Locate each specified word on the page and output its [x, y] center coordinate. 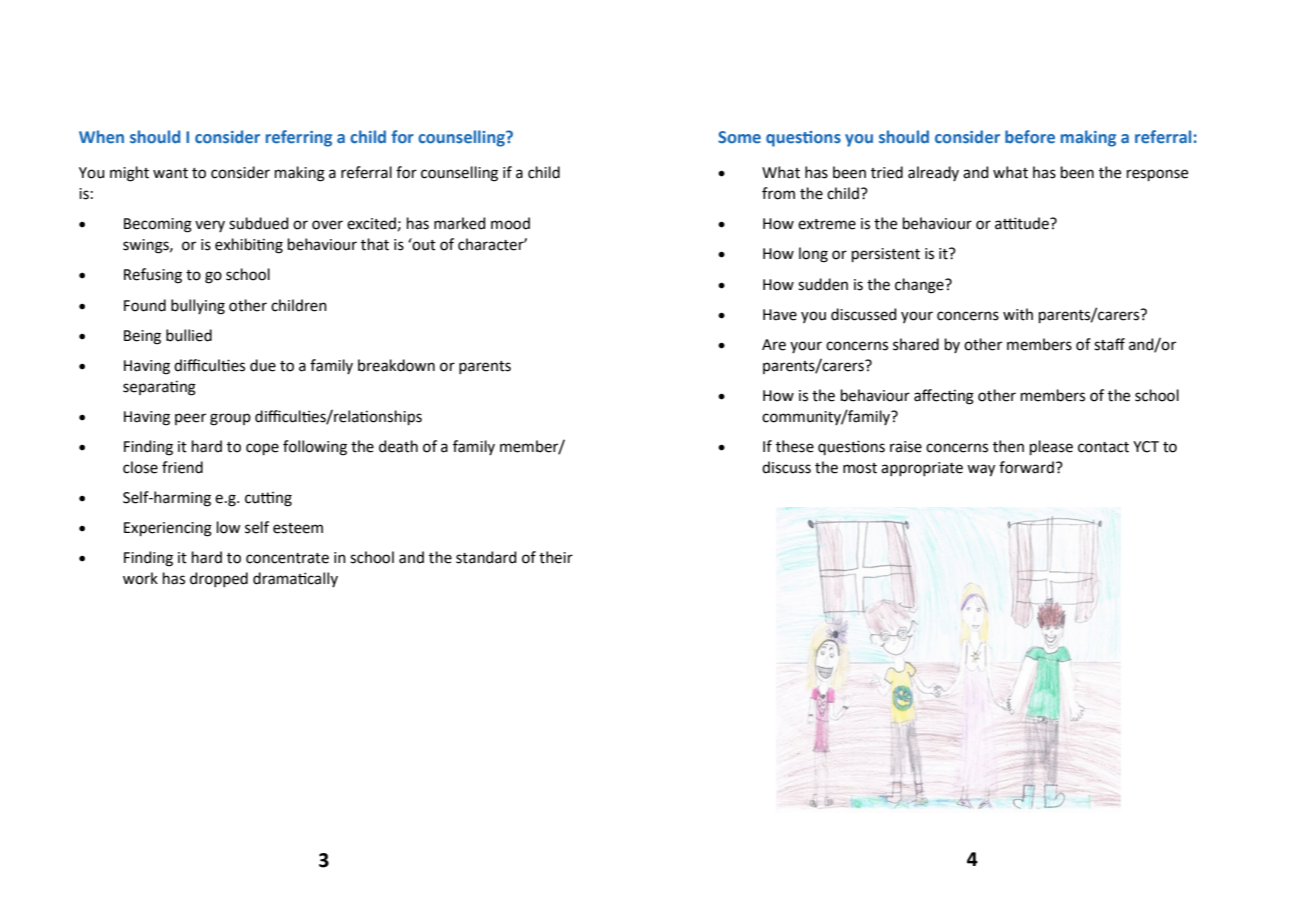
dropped [219, 579]
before [1030, 136]
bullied [189, 335]
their [556, 557]
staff [1109, 344]
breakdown [396, 365]
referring [299, 138]
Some [739, 137]
